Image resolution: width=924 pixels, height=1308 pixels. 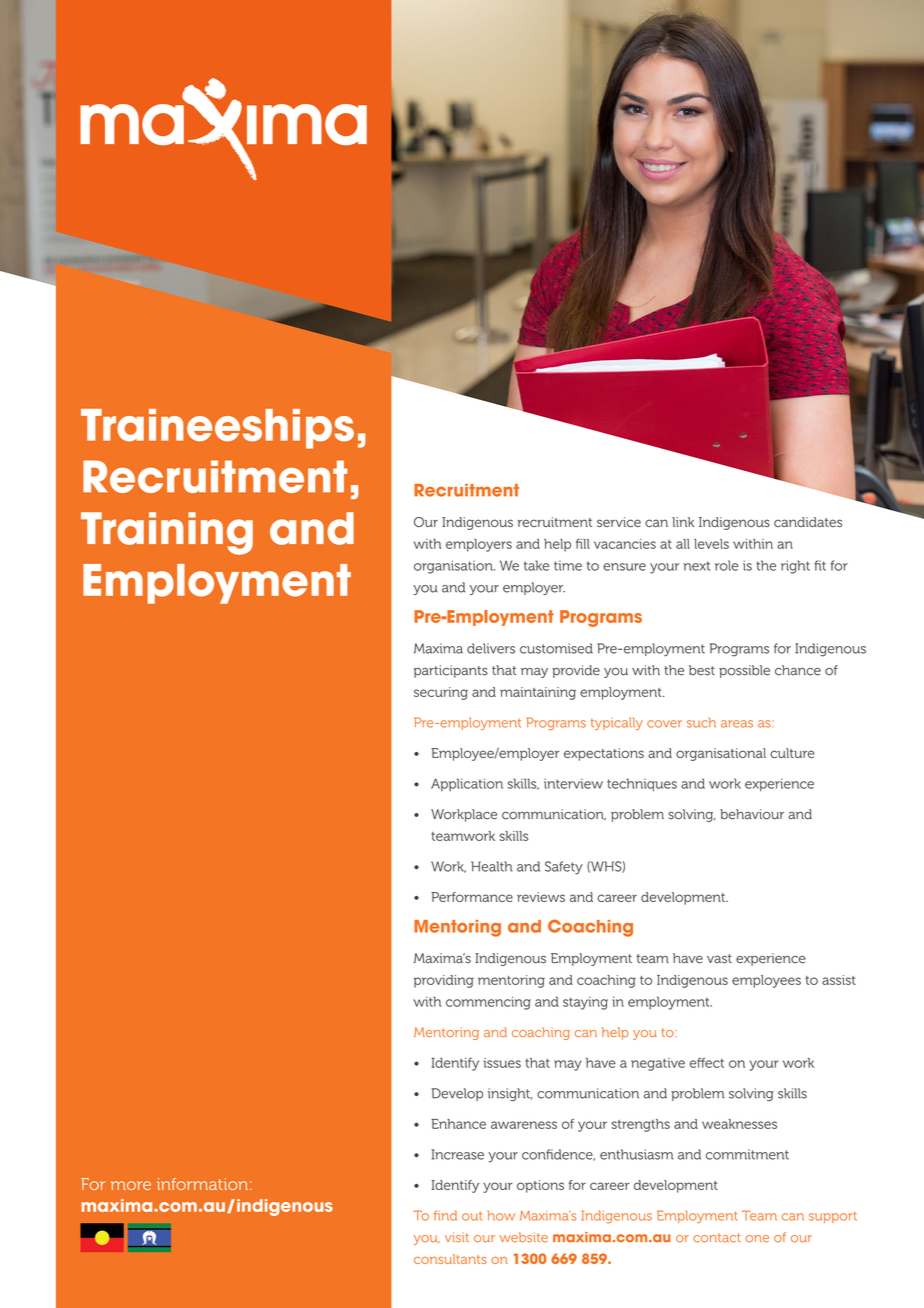 What do you see at coordinates (491, 866) in the document?
I see `Health` at bounding box center [491, 866].
